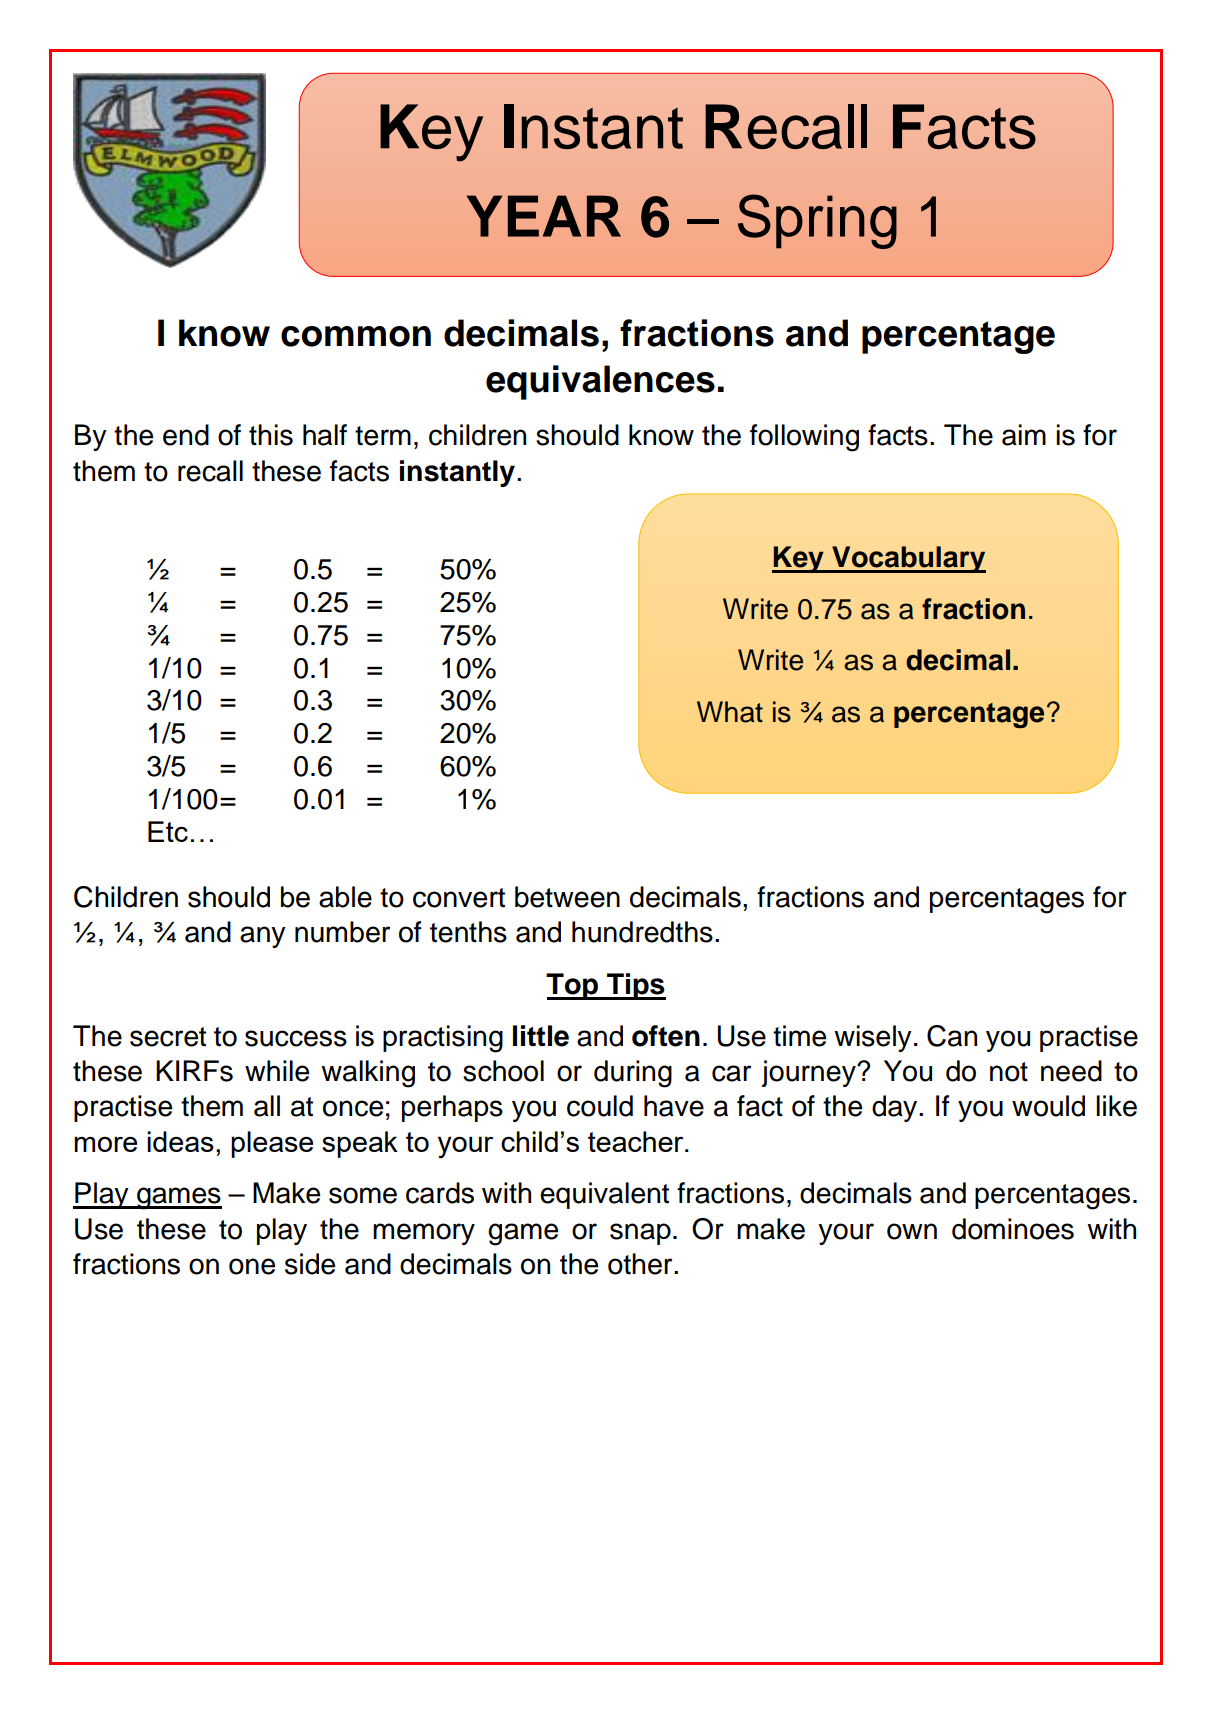 The image size is (1212, 1714). I want to click on Spring, so click(817, 221).
